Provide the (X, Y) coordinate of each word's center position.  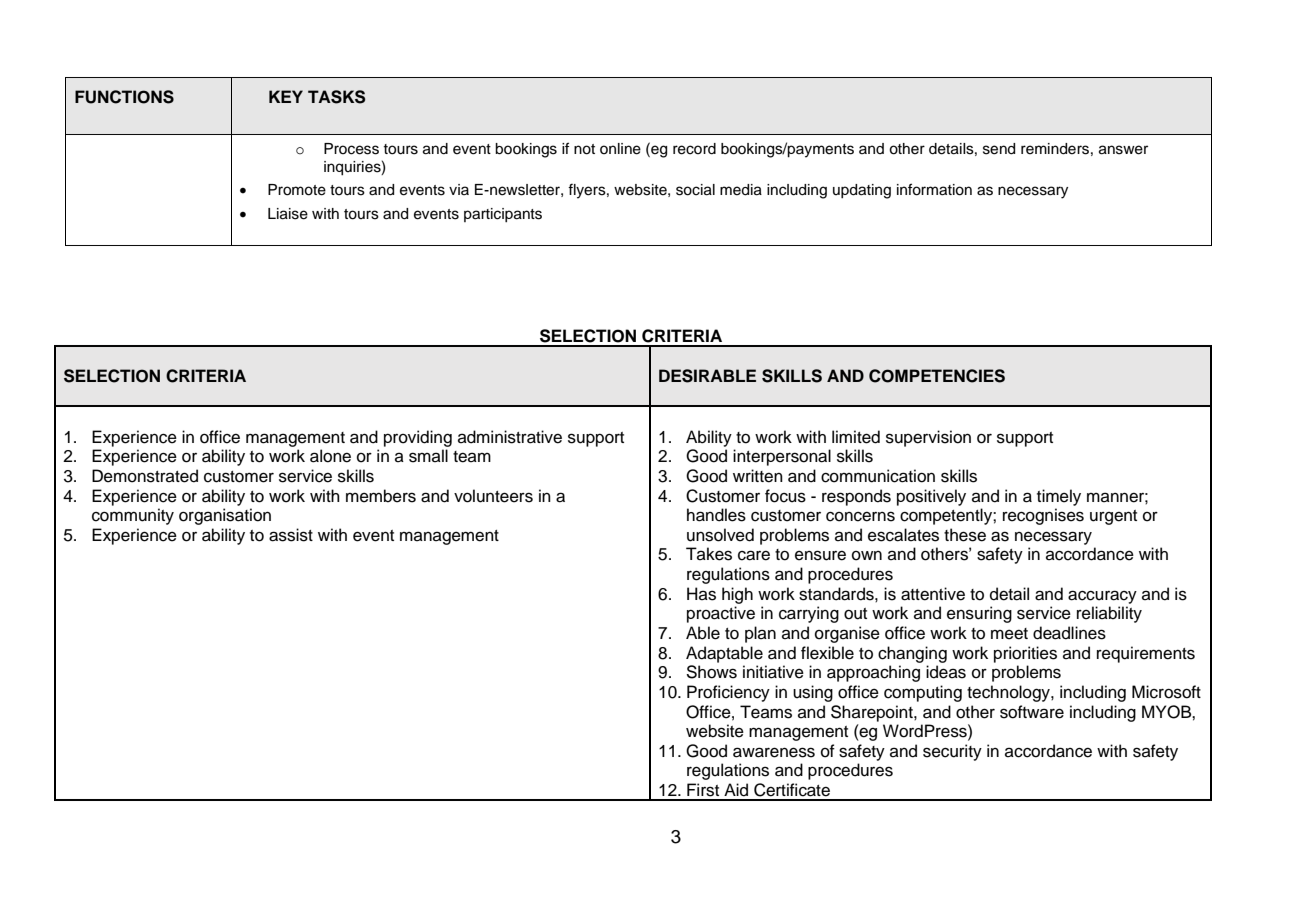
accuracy (1102, 597)
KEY (286, 96)
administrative (510, 437)
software (1032, 712)
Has (701, 594)
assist (291, 535)
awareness (774, 752)
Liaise (288, 214)
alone (330, 456)
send (999, 149)
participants (503, 215)
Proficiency (728, 693)
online (620, 149)
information (934, 189)
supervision (928, 438)
